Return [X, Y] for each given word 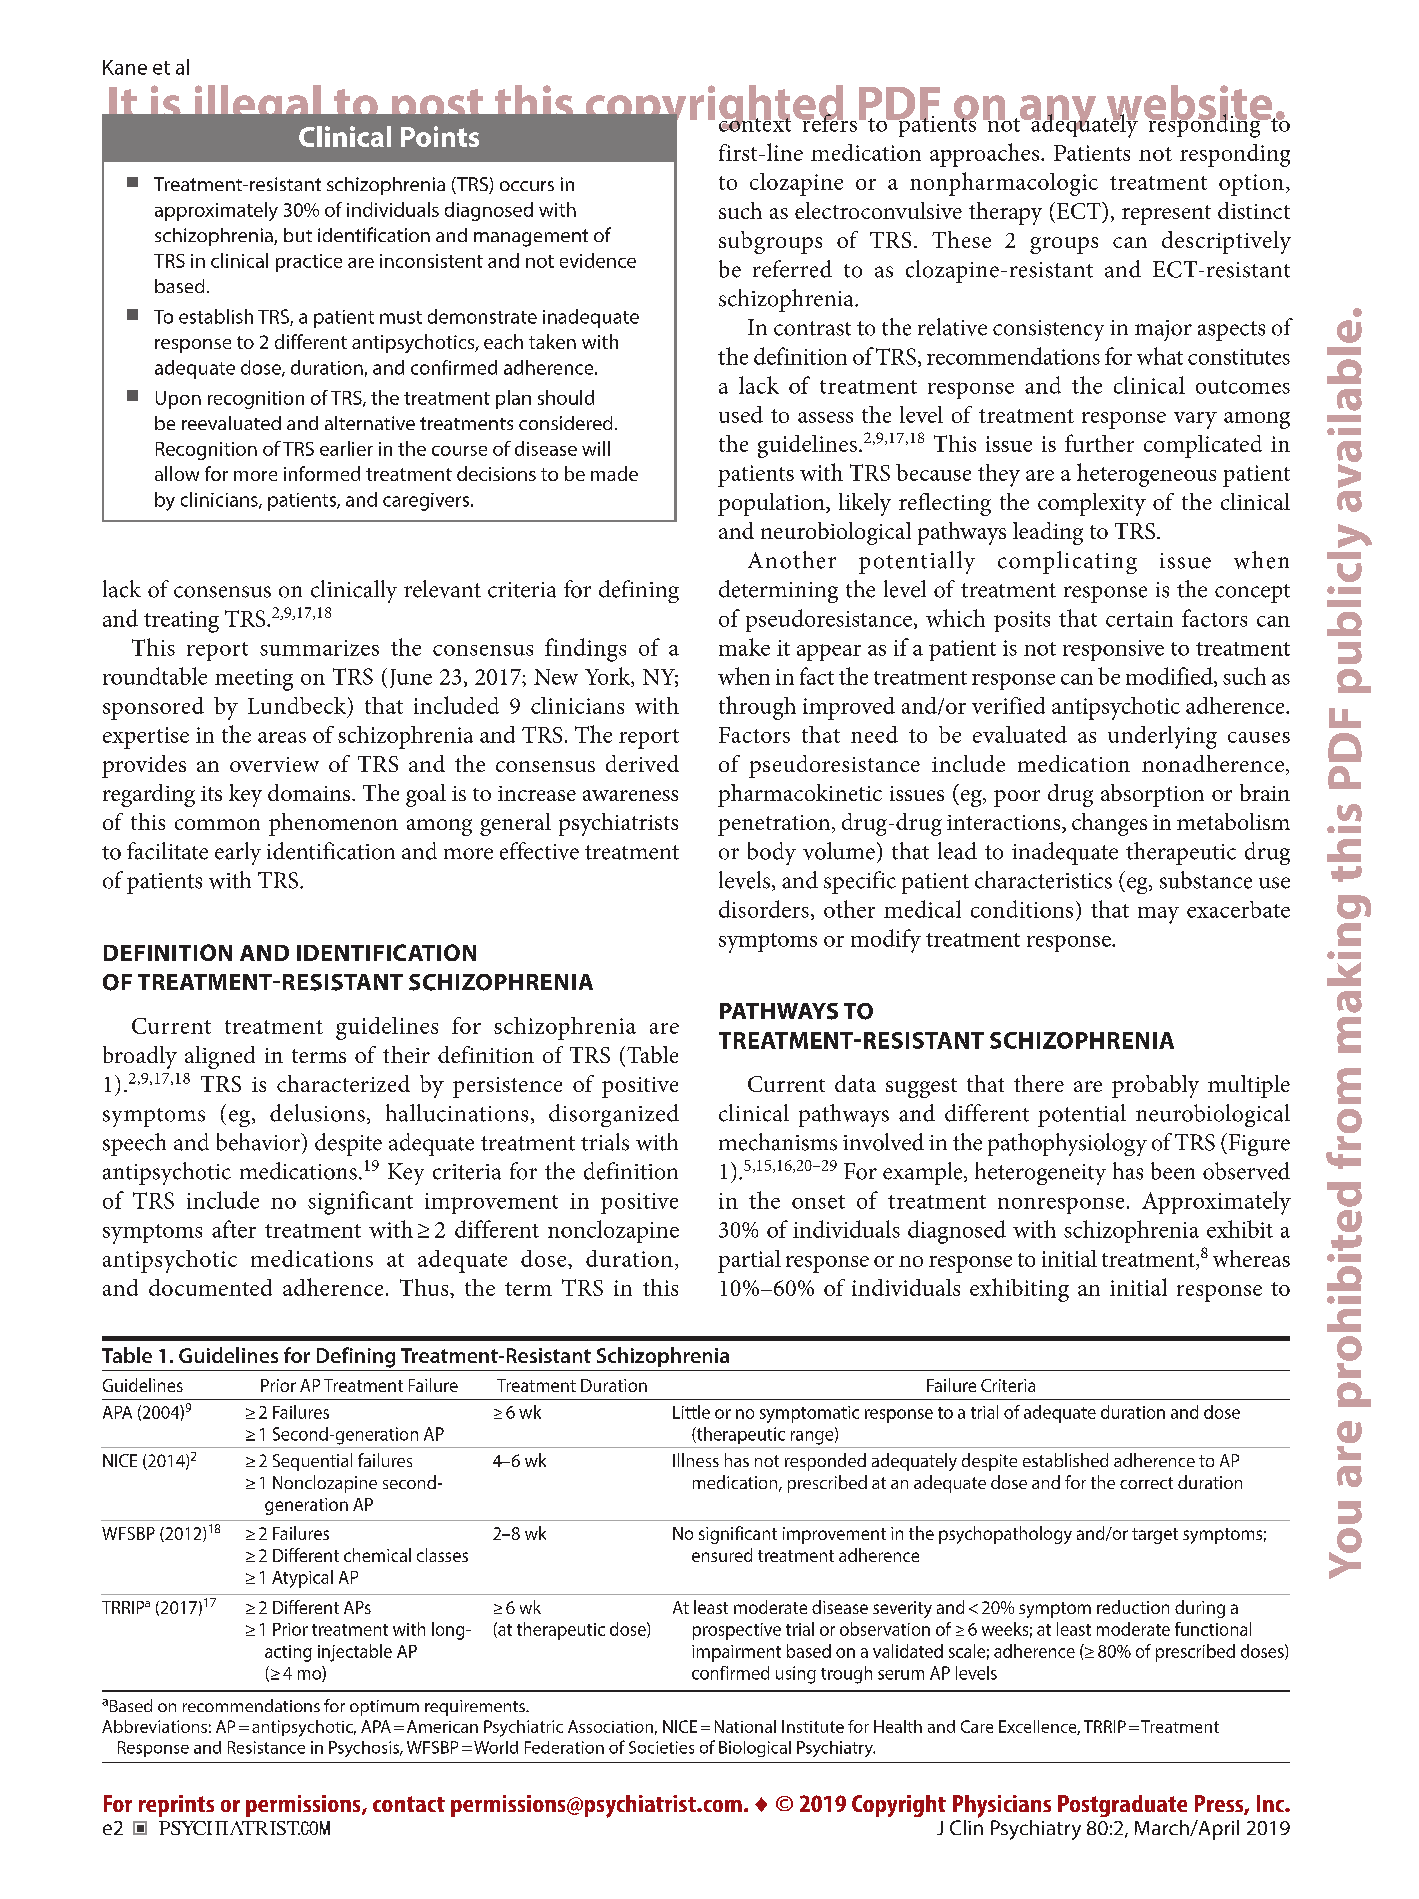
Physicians [1002, 1806]
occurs [527, 186]
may [1158, 915]
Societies [661, 1747]
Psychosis [365, 1749]
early [238, 853]
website [1189, 104]
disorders [764, 909]
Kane [125, 67]
